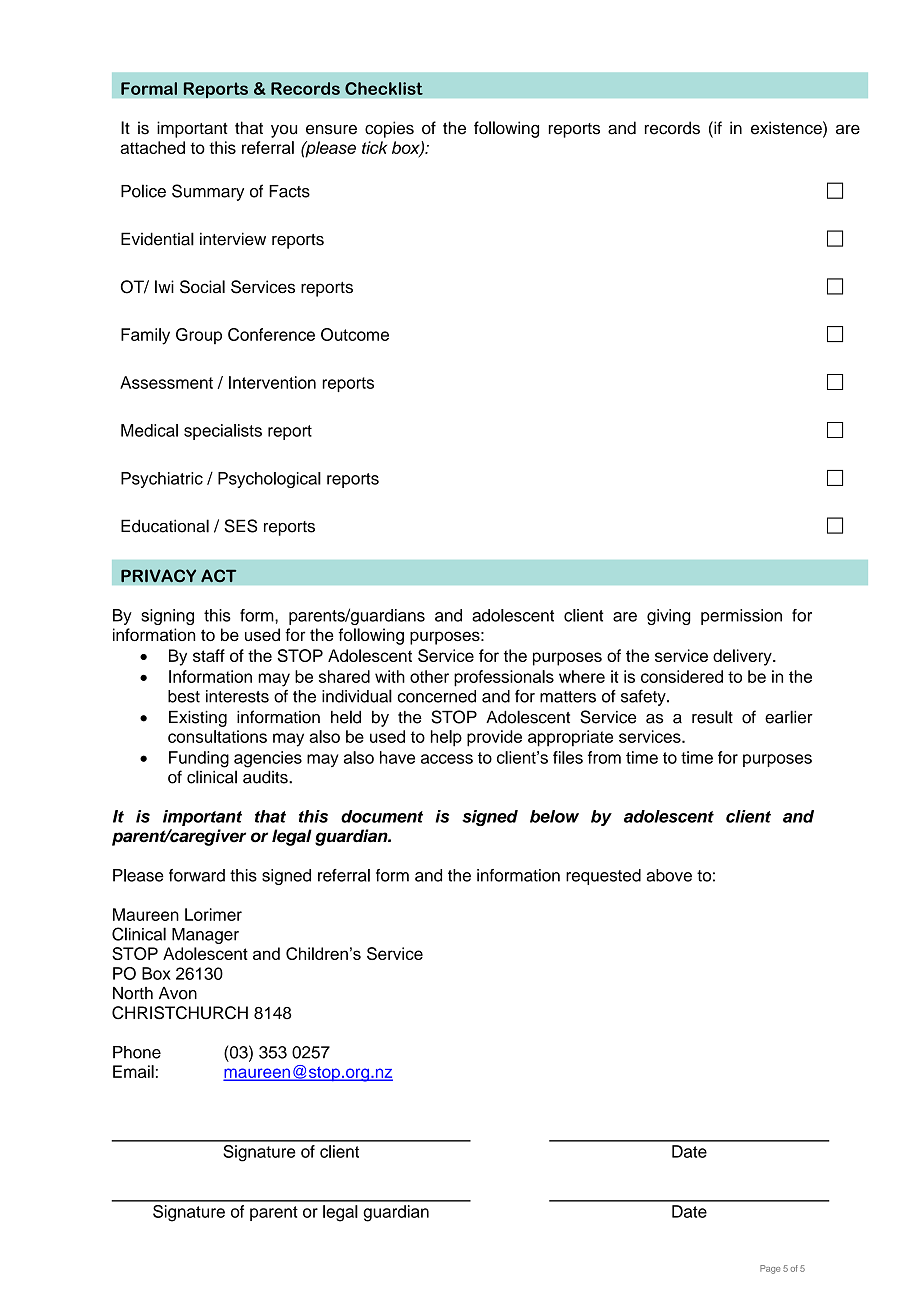 Image resolution: width=924 pixels, height=1307 pixels. Describe the element at coordinates (682, 676) in the page. I see `considered` at that location.
